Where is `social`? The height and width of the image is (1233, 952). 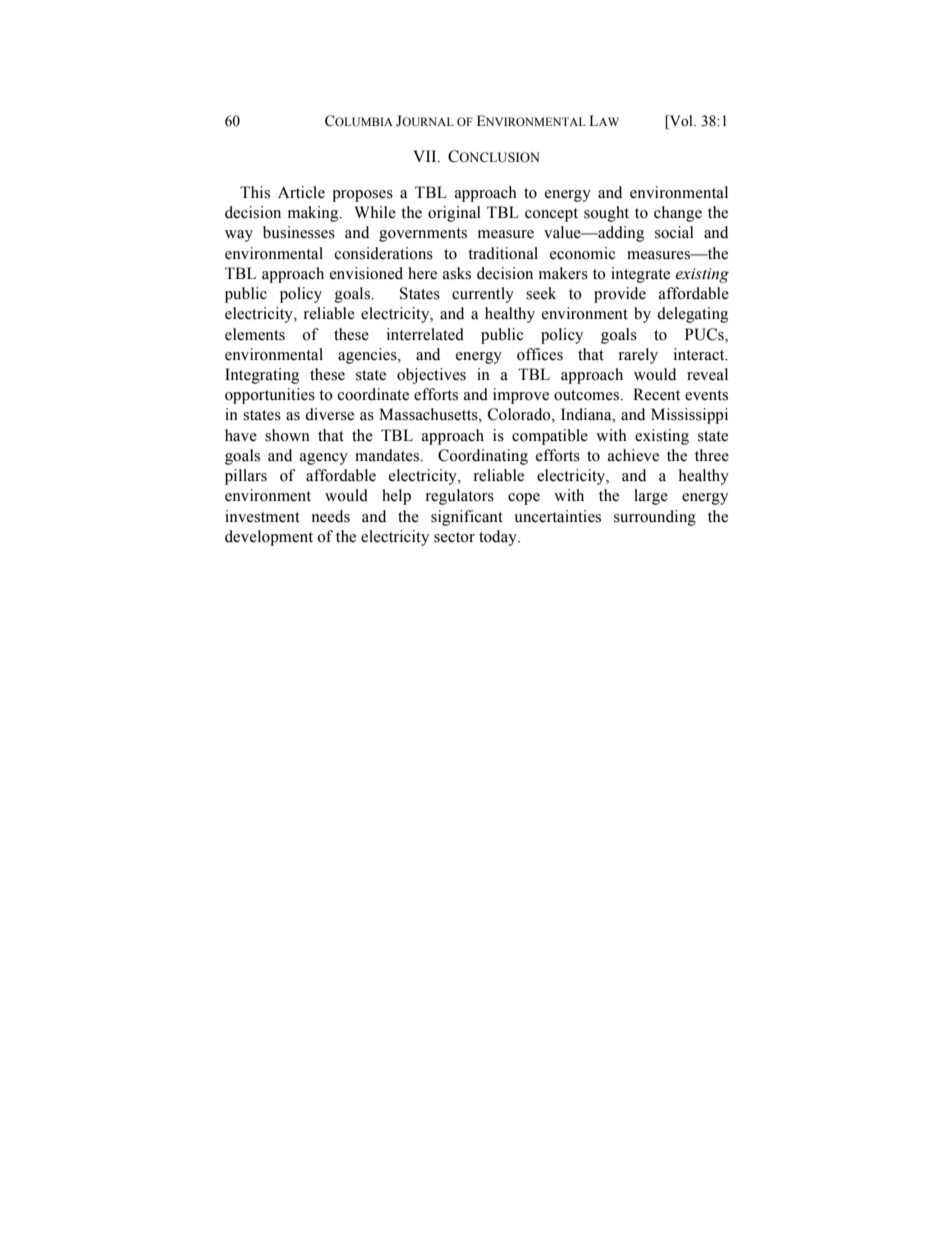 social is located at coordinates (674, 232).
